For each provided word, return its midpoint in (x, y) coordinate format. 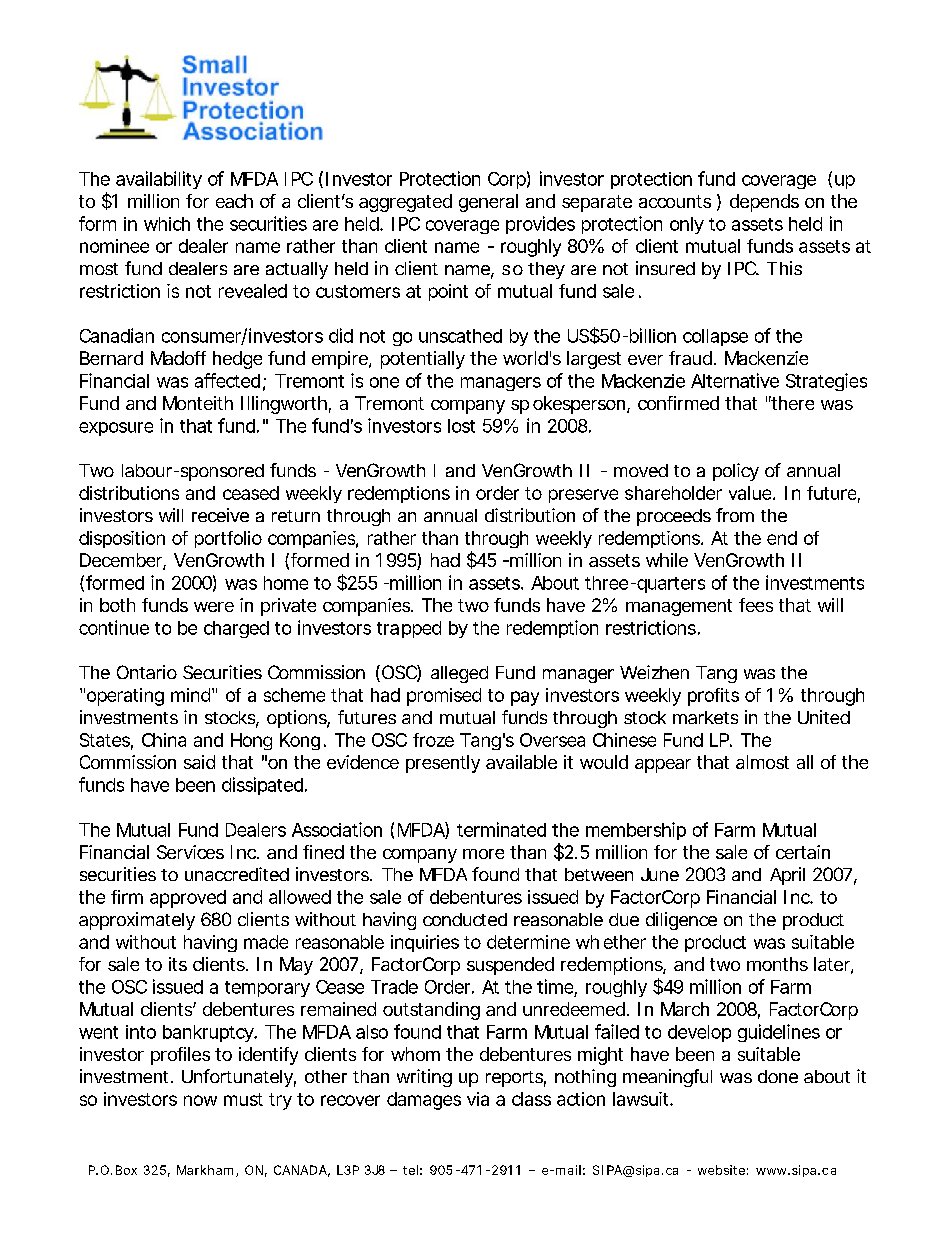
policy (736, 472)
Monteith (198, 403)
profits (713, 697)
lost (461, 426)
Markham (205, 1170)
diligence (681, 921)
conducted (465, 919)
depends (764, 203)
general (488, 203)
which (167, 224)
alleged (459, 674)
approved (188, 899)
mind (190, 695)
